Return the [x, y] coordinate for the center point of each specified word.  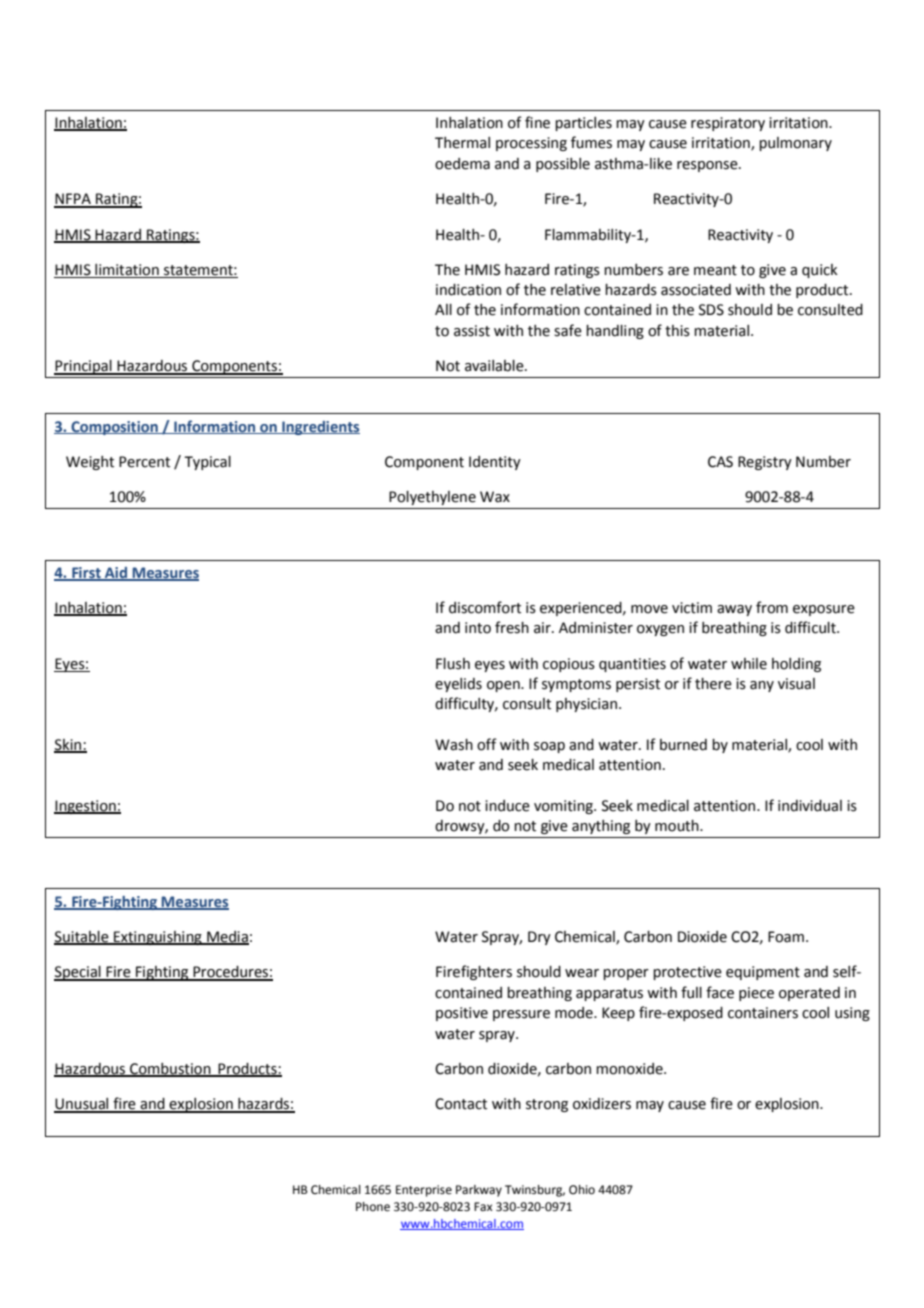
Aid [116, 573]
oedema [462, 164]
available [495, 366]
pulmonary [795, 144]
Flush [453, 664]
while [749, 664]
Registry [765, 463]
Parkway [479, 1191]
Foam [786, 937]
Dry [539, 938]
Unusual [82, 1105]
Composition [114, 428]
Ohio [582, 1190]
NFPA [73, 200]
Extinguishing [158, 938]
